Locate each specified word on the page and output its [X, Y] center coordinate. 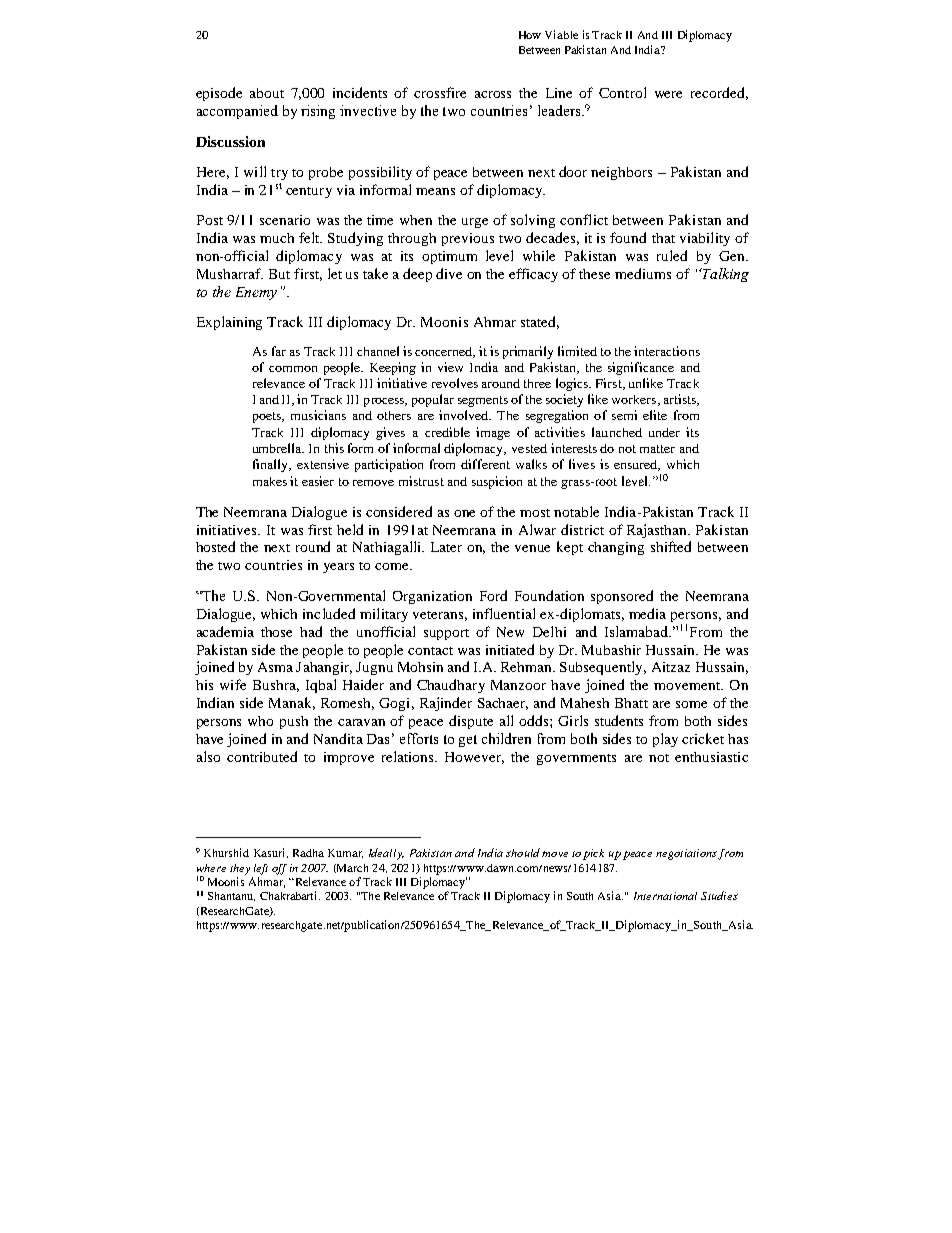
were [668, 94]
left [261, 869]
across [493, 94]
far [279, 351]
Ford [493, 595]
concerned [445, 352]
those [276, 632]
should [523, 852]
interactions [667, 351]
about [267, 93]
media [647, 613]
